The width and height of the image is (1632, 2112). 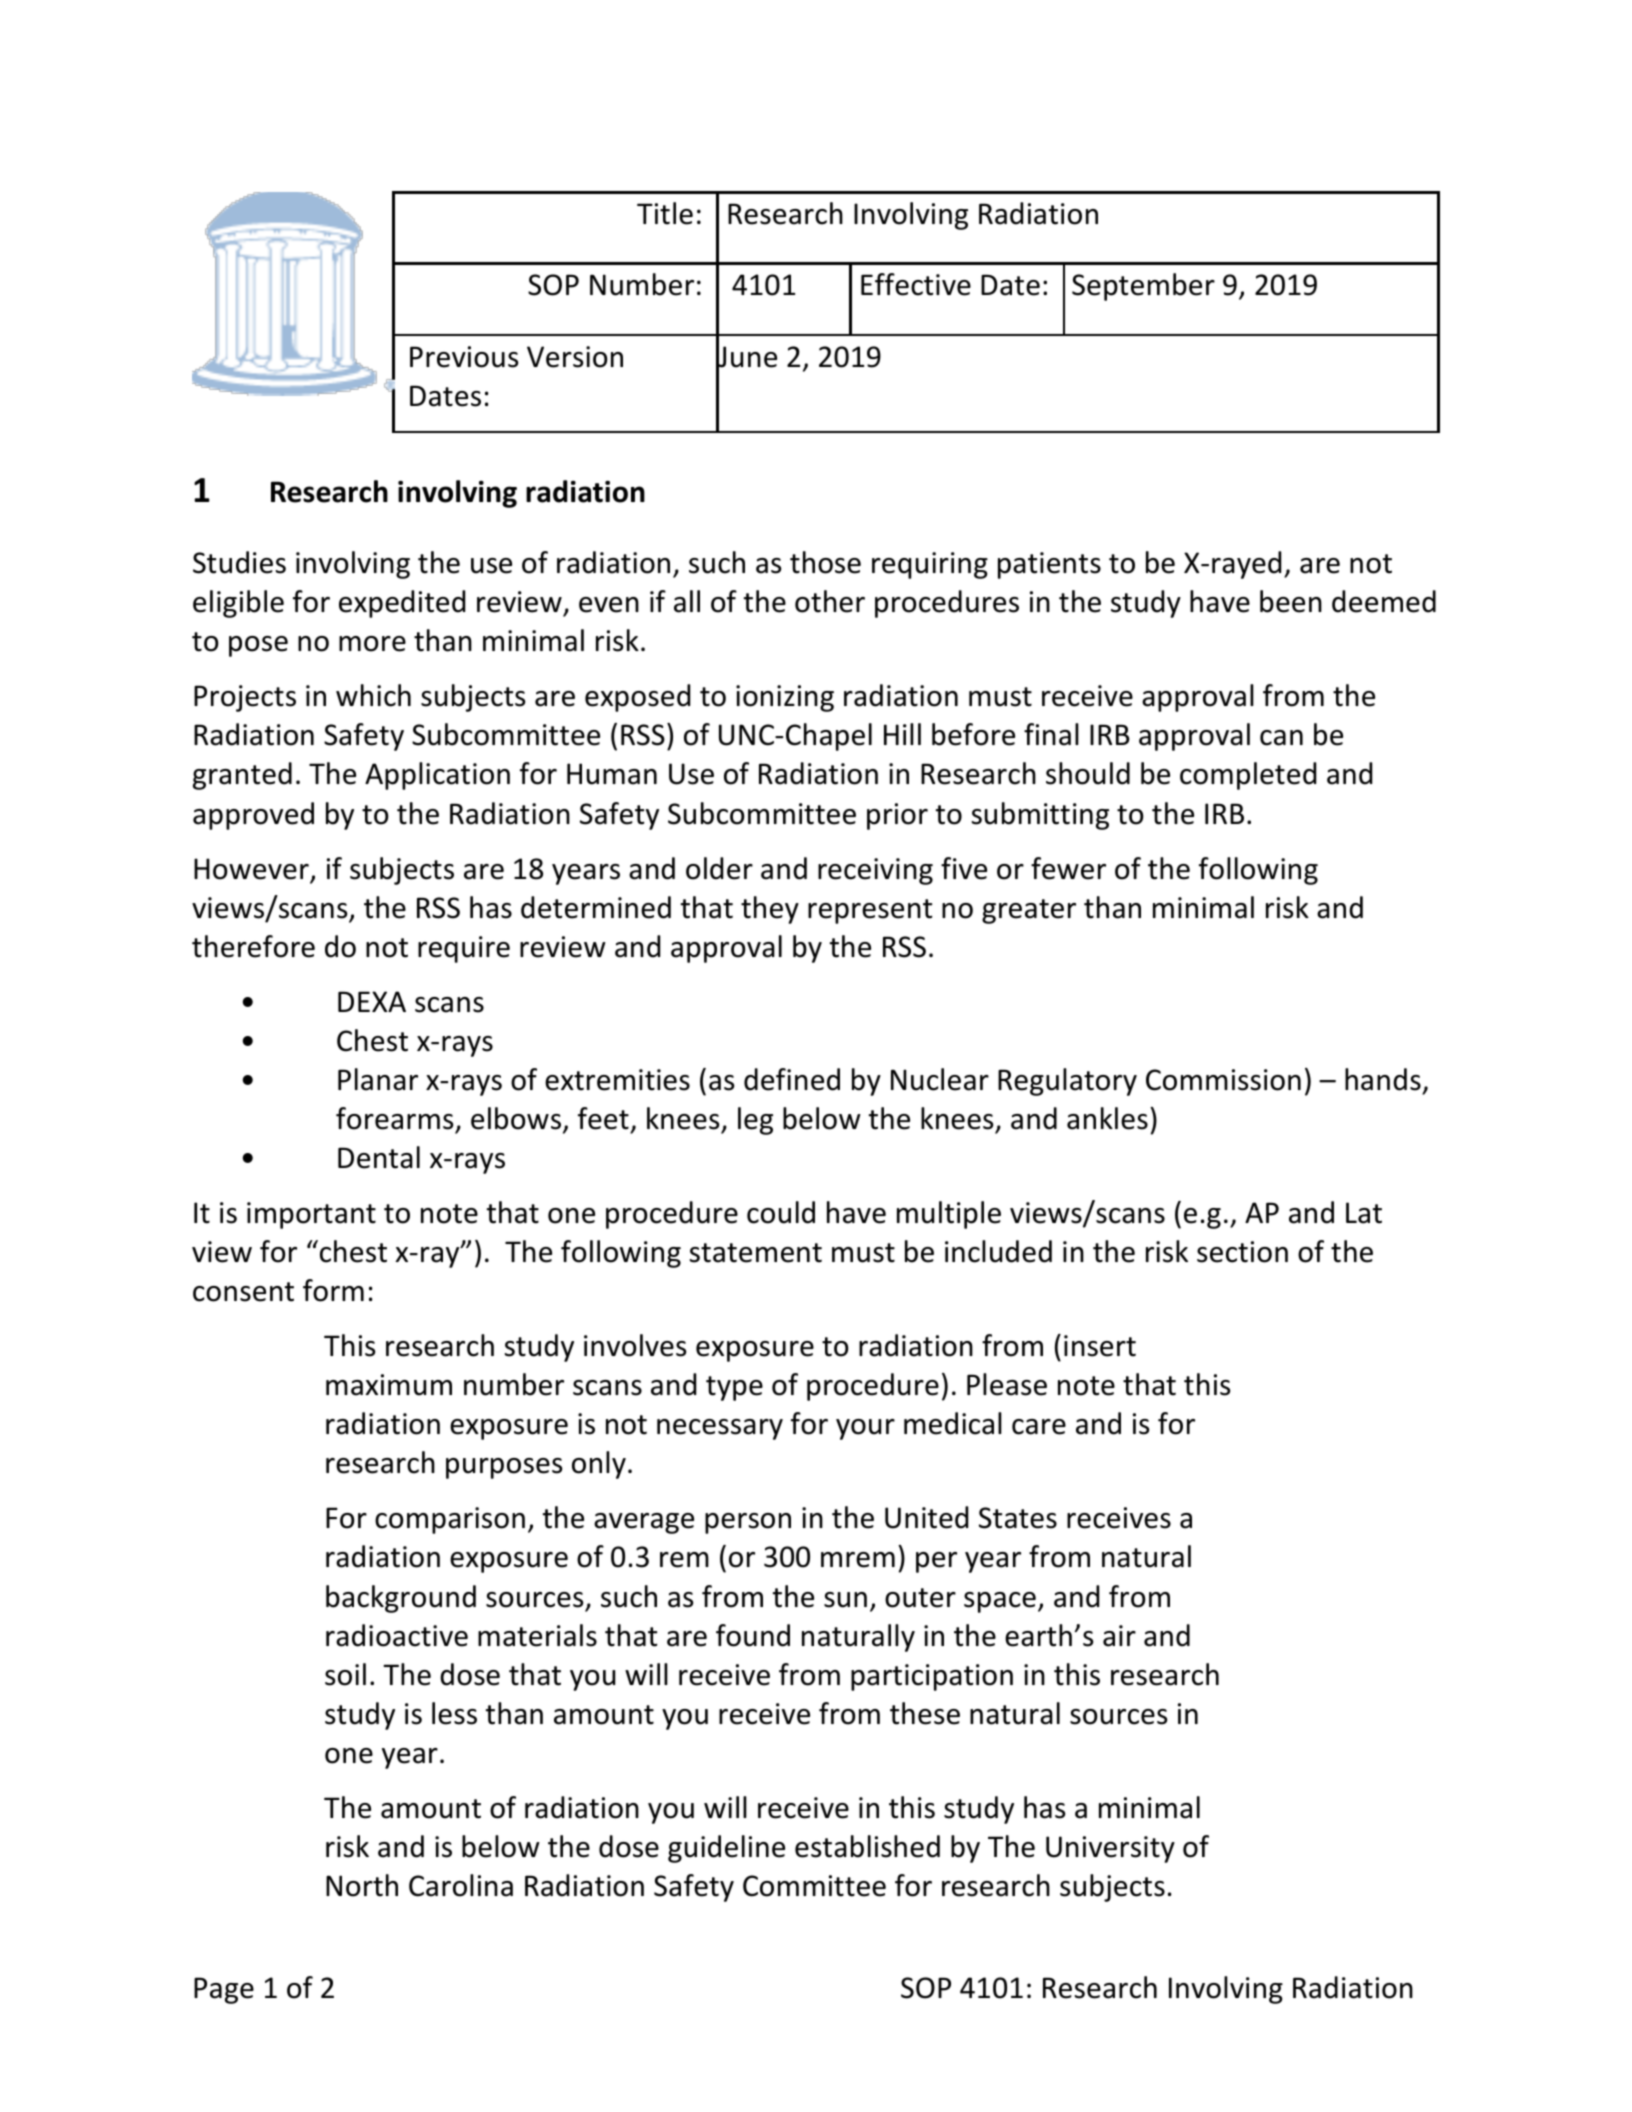 I want to click on been, so click(x=1291, y=601).
